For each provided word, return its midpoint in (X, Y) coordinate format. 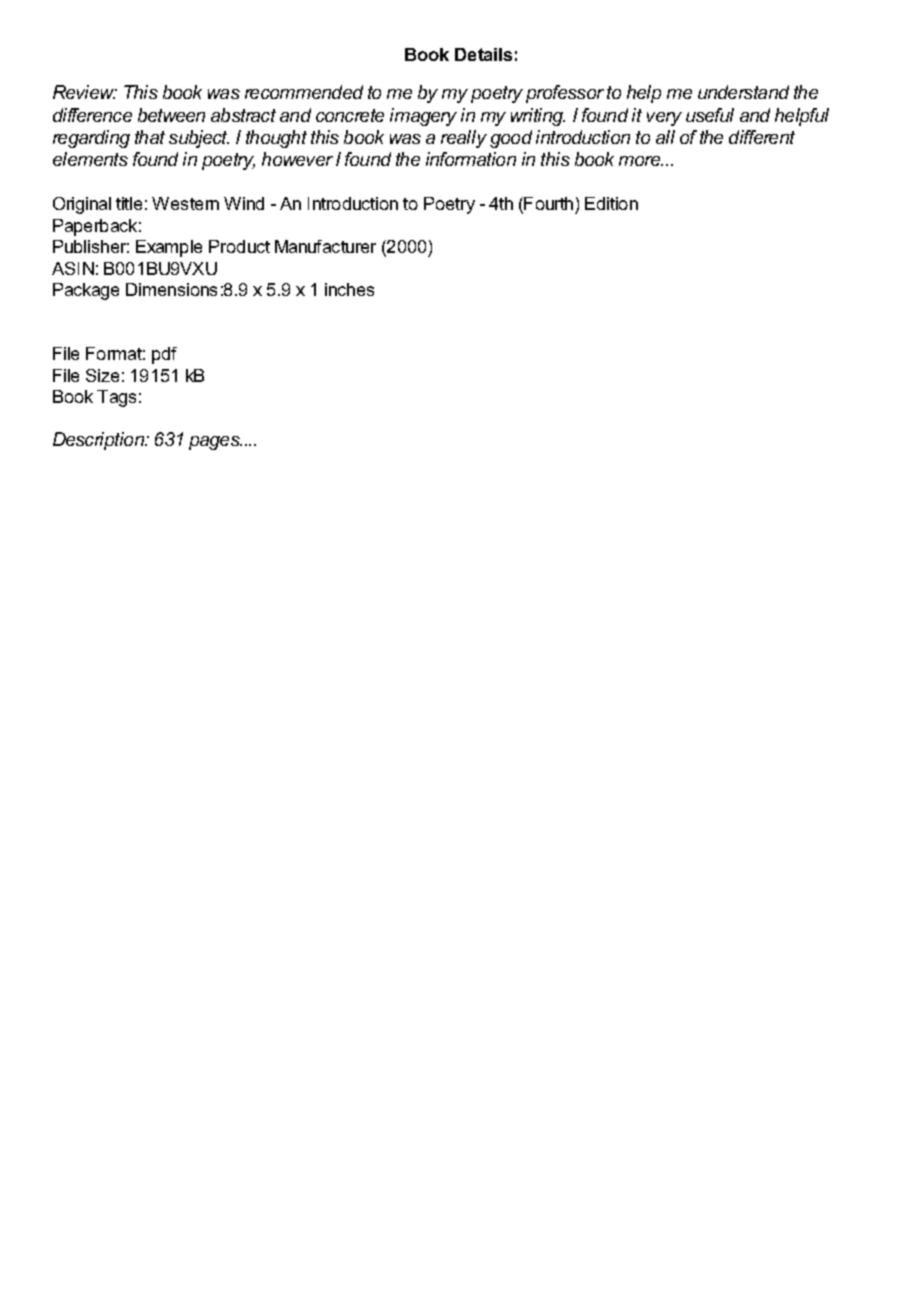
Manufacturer (325, 246)
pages (215, 443)
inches (349, 289)
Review (85, 92)
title (129, 203)
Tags (116, 398)
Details (483, 54)
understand (743, 92)
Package (86, 291)
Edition (611, 203)
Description (99, 441)
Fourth (547, 205)
